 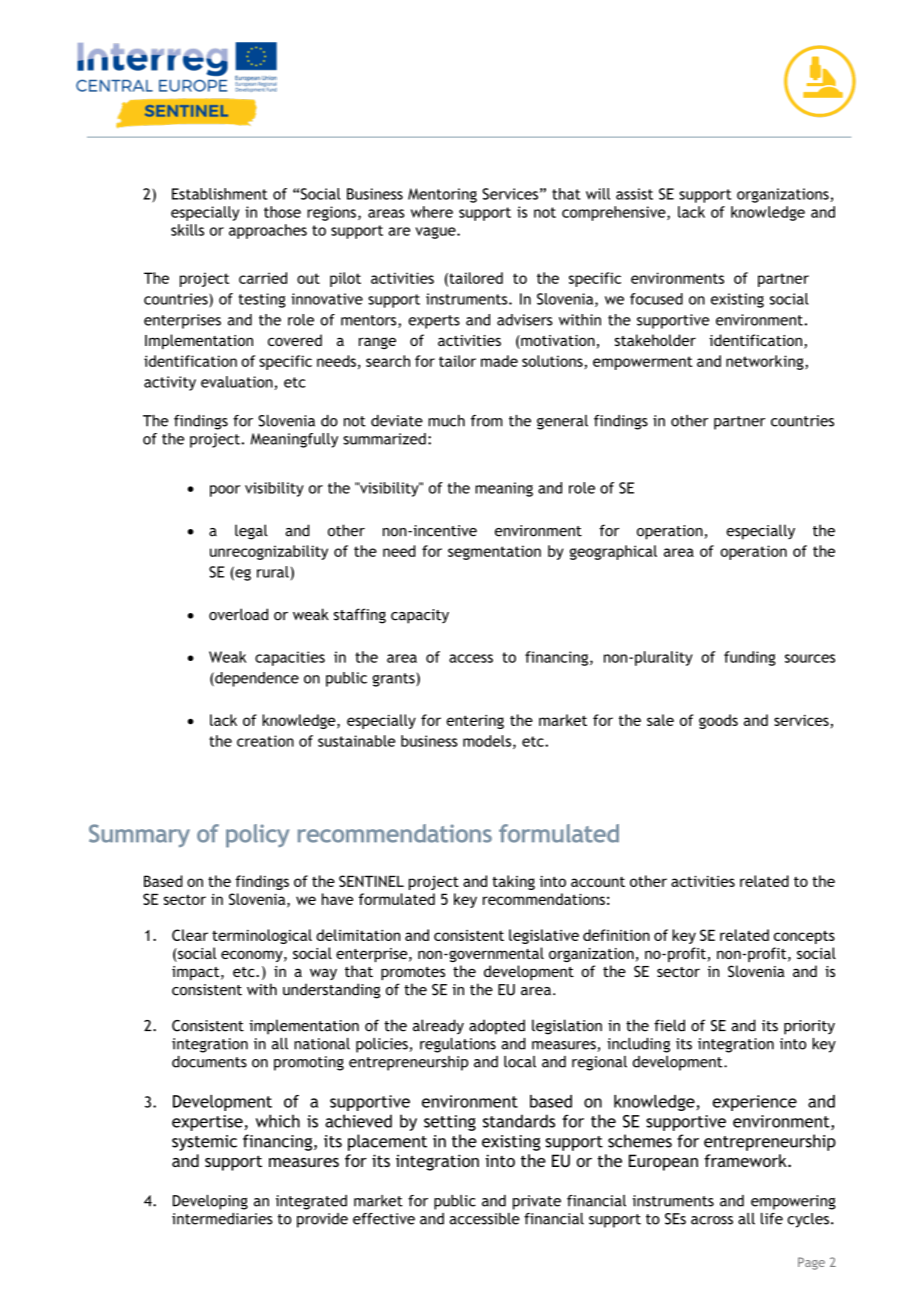 I want to click on intermediaries, so click(x=222, y=1219).
